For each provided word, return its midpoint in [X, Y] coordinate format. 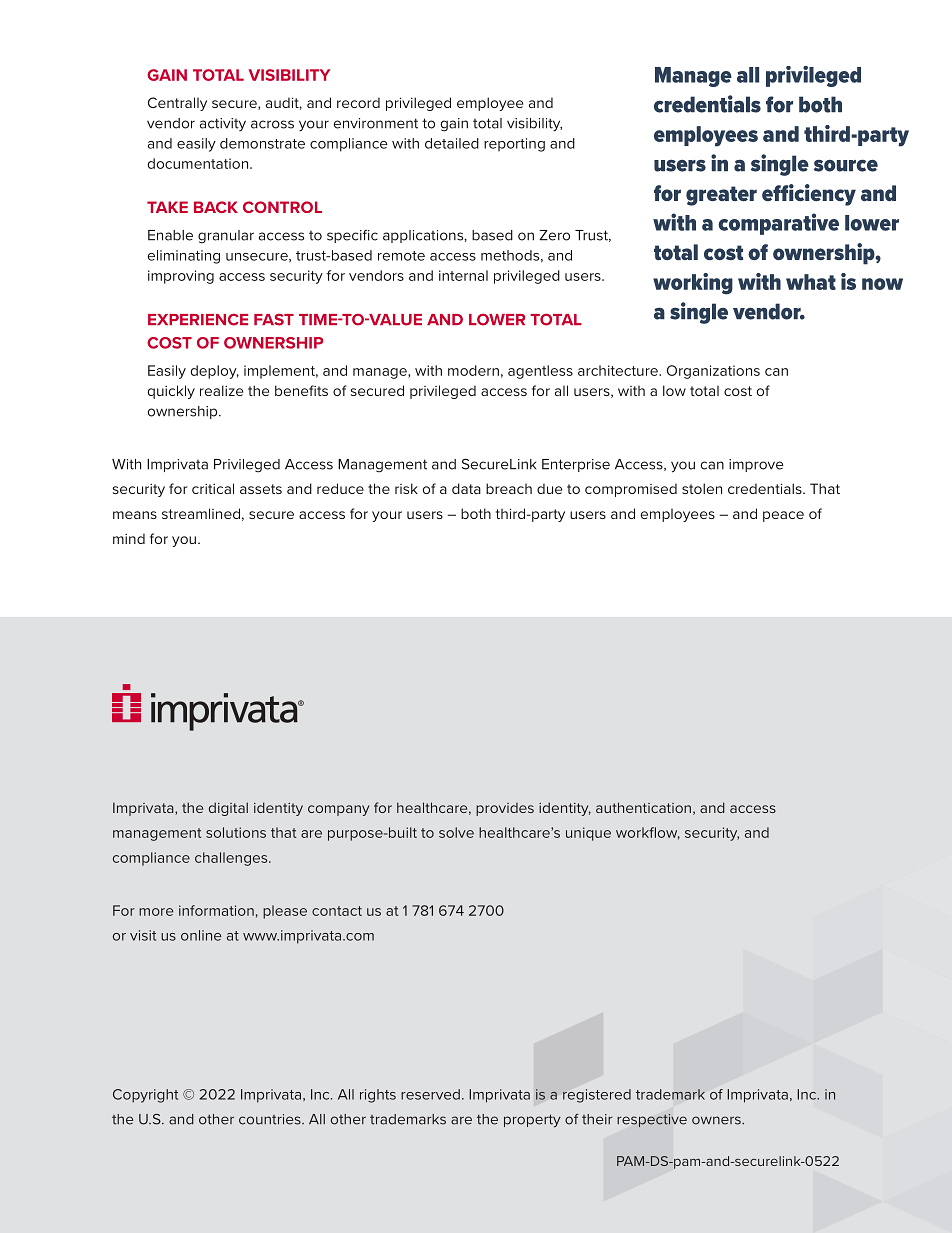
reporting [514, 145]
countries [271, 1119]
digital [228, 809]
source [846, 165]
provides [505, 809]
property [532, 1120]
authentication [643, 807]
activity [223, 124]
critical [213, 488]
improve [756, 465]
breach [509, 488]
